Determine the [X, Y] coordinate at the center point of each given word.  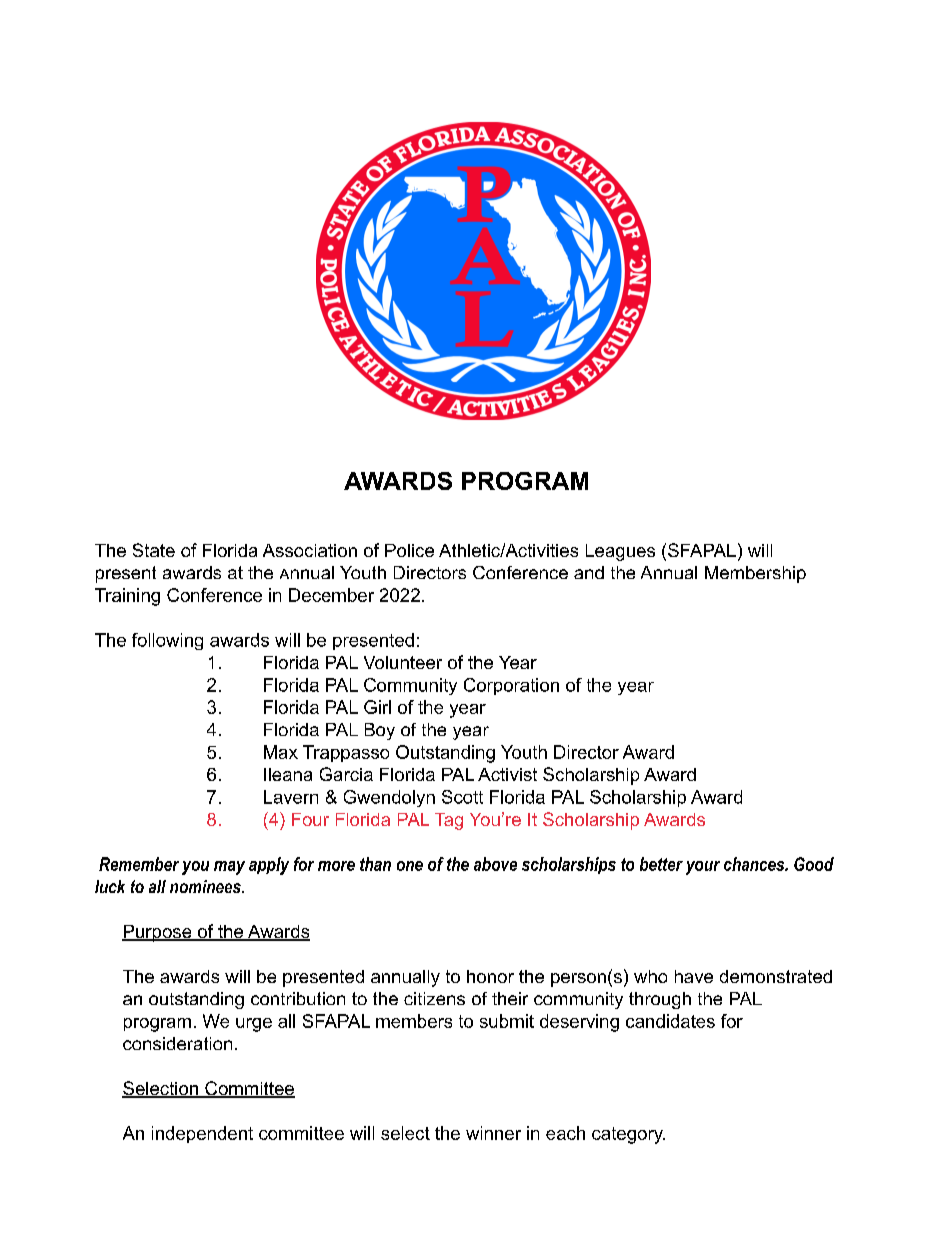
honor [490, 976]
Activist [507, 774]
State [154, 550]
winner [493, 1133]
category [628, 1135]
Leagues [620, 552]
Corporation [511, 686]
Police [409, 550]
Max [281, 752]
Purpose [158, 933]
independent [202, 1134]
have [694, 976]
